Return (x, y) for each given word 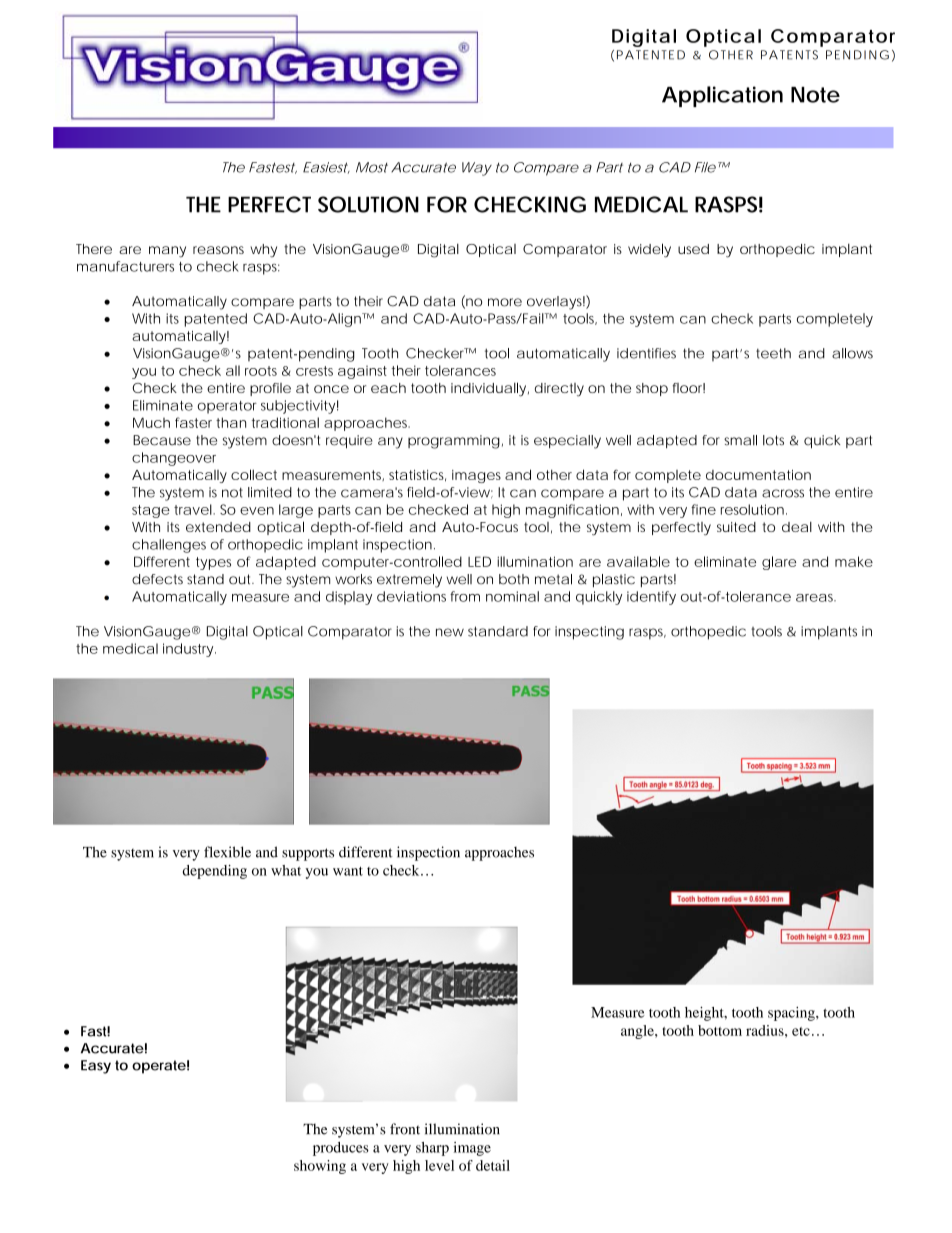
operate (159, 1067)
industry (189, 650)
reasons (218, 250)
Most (372, 167)
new (450, 632)
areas (816, 598)
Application (722, 96)
